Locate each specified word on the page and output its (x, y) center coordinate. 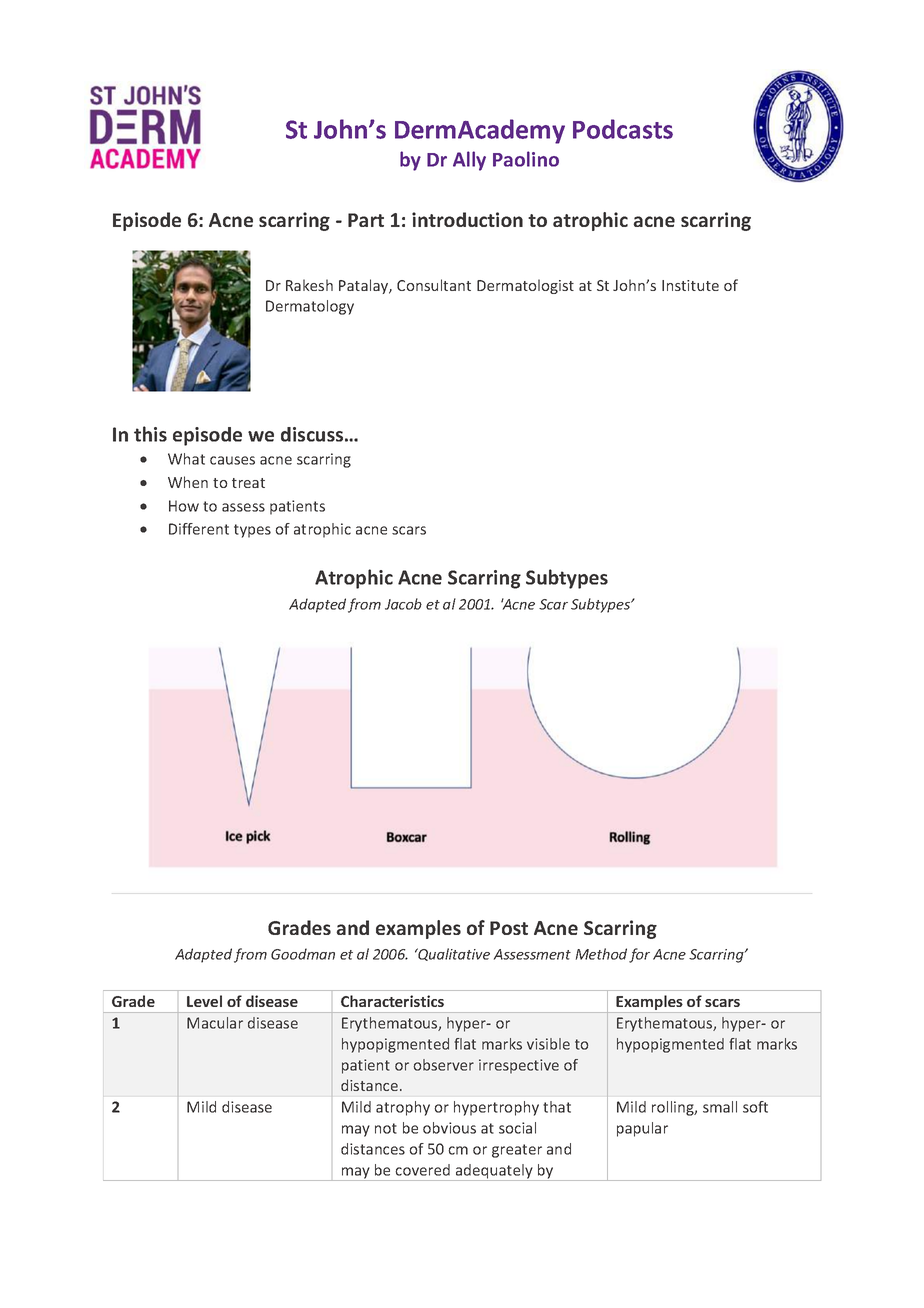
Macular (215, 1023)
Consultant (434, 285)
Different (199, 529)
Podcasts (623, 129)
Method (601, 954)
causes (232, 460)
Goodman (303, 954)
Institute (690, 285)
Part (366, 220)
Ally (469, 161)
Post (509, 928)
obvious (449, 1128)
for (639, 955)
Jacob (403, 604)
